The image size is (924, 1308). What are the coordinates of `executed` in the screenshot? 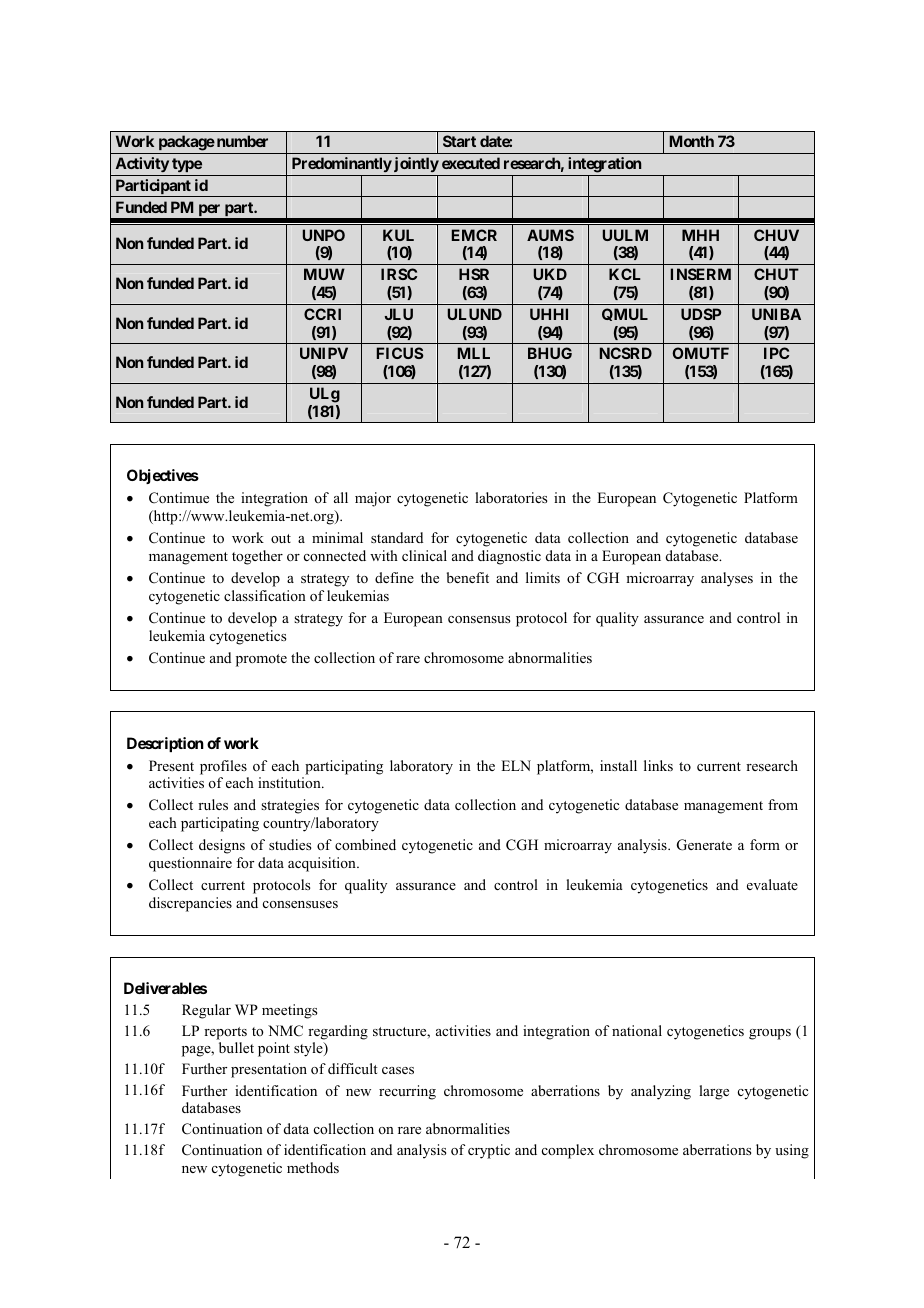 It's located at (471, 163).
